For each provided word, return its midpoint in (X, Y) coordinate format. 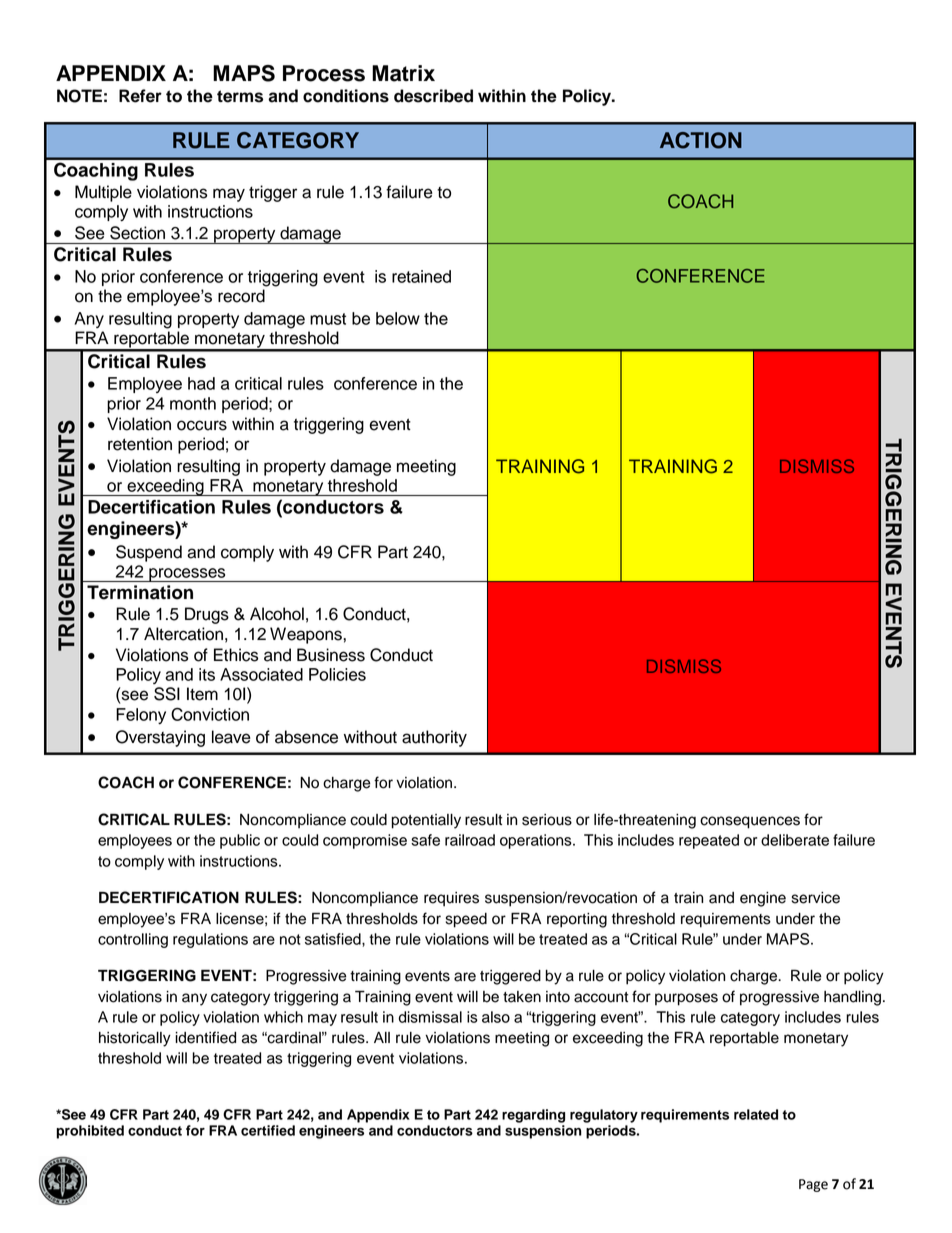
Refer (140, 96)
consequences (750, 822)
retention (140, 444)
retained (421, 276)
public (240, 841)
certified (268, 1130)
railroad (470, 840)
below (398, 318)
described (433, 96)
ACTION (701, 140)
